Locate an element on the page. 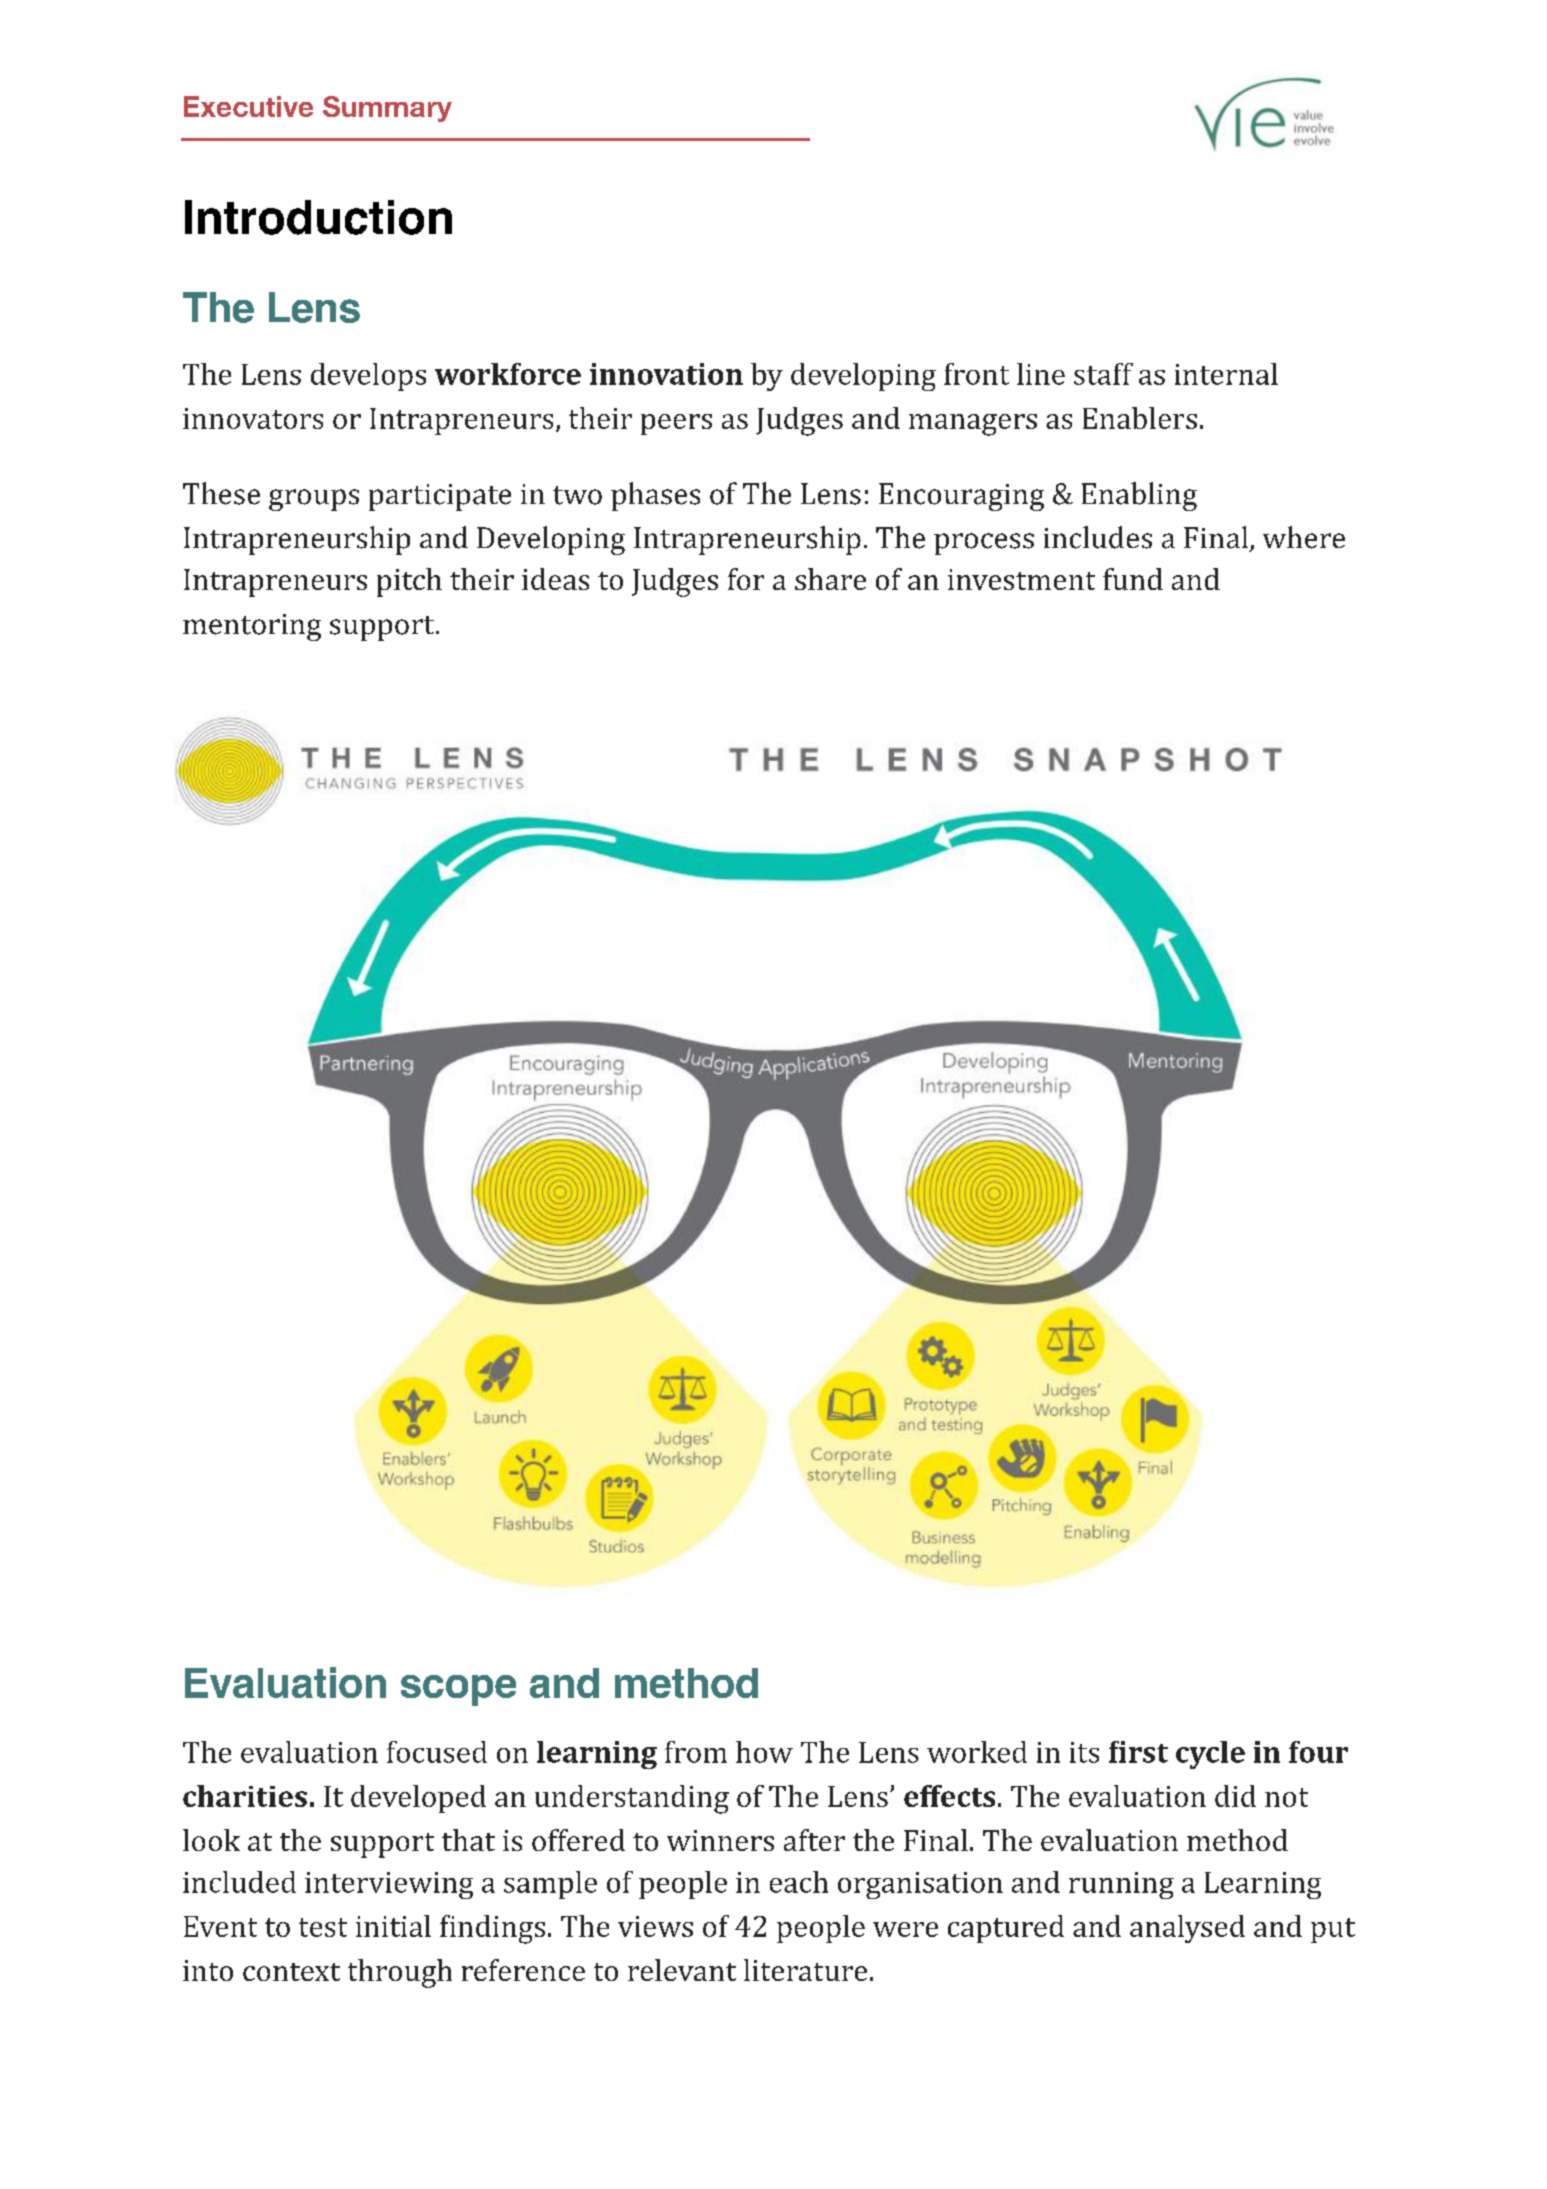 The image size is (1547, 2189). mentoring is located at coordinates (252, 627).
